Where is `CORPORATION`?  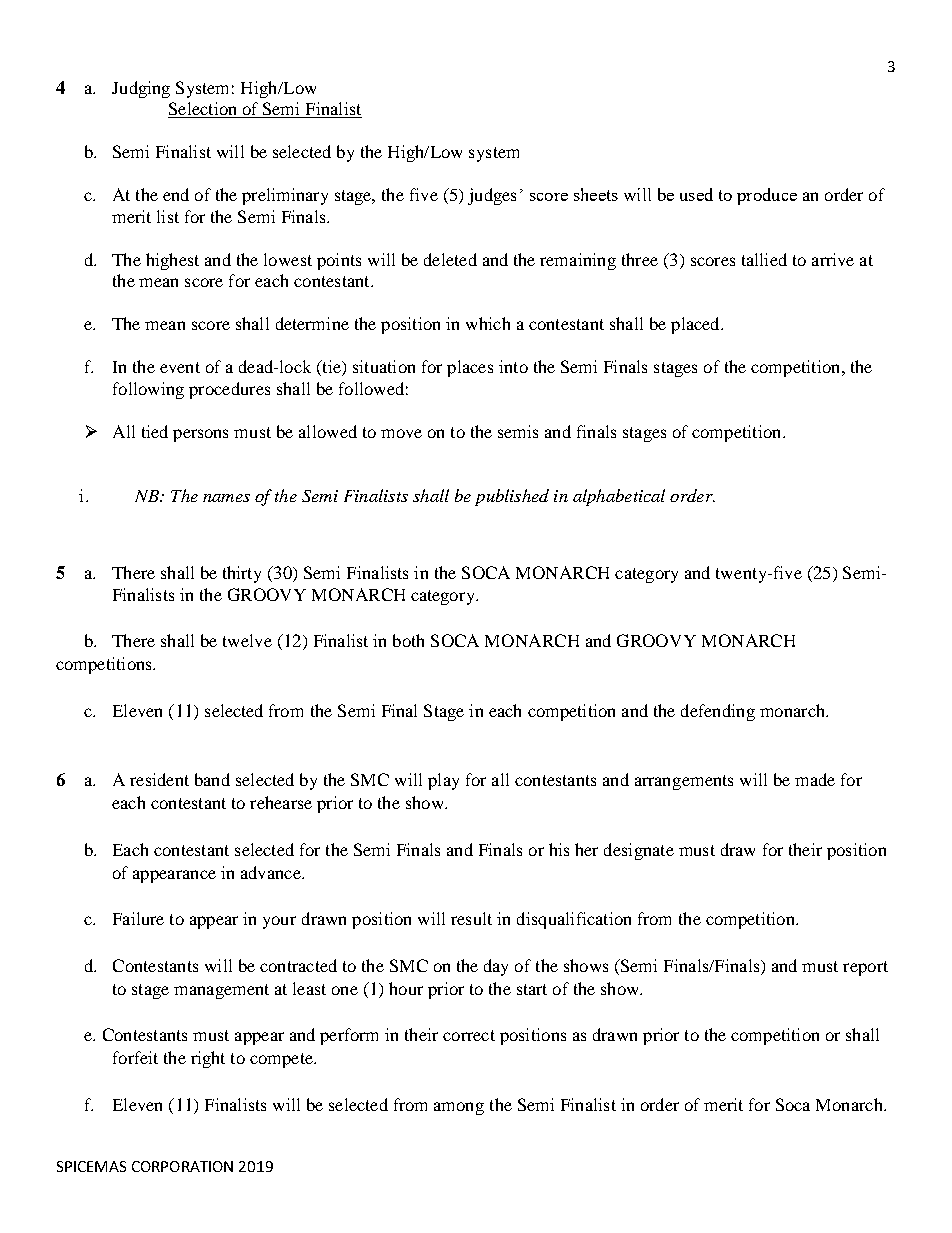
CORPORATION is located at coordinates (182, 1166).
